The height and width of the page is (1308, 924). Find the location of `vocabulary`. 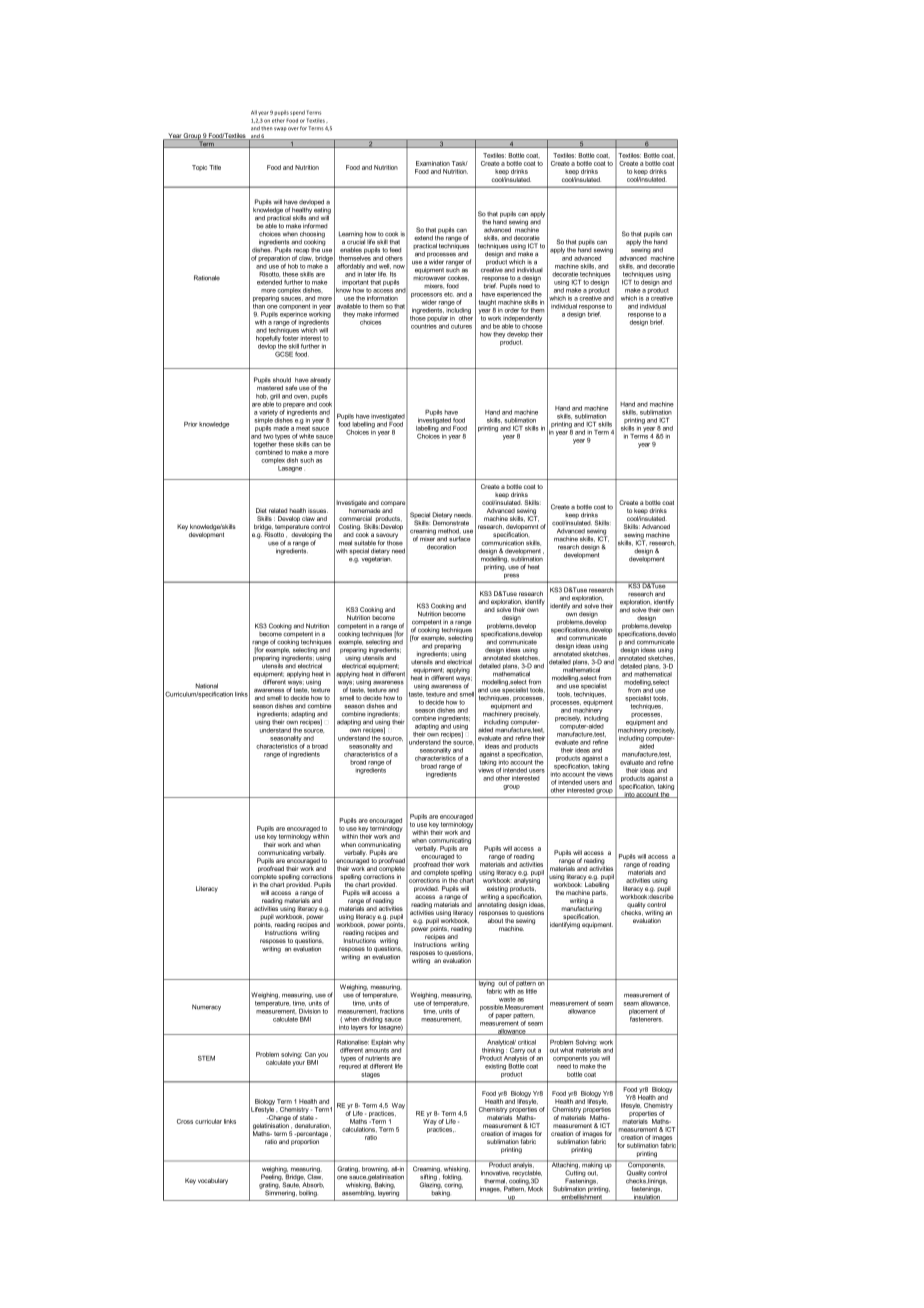

vocabulary is located at coordinates (213, 1181).
